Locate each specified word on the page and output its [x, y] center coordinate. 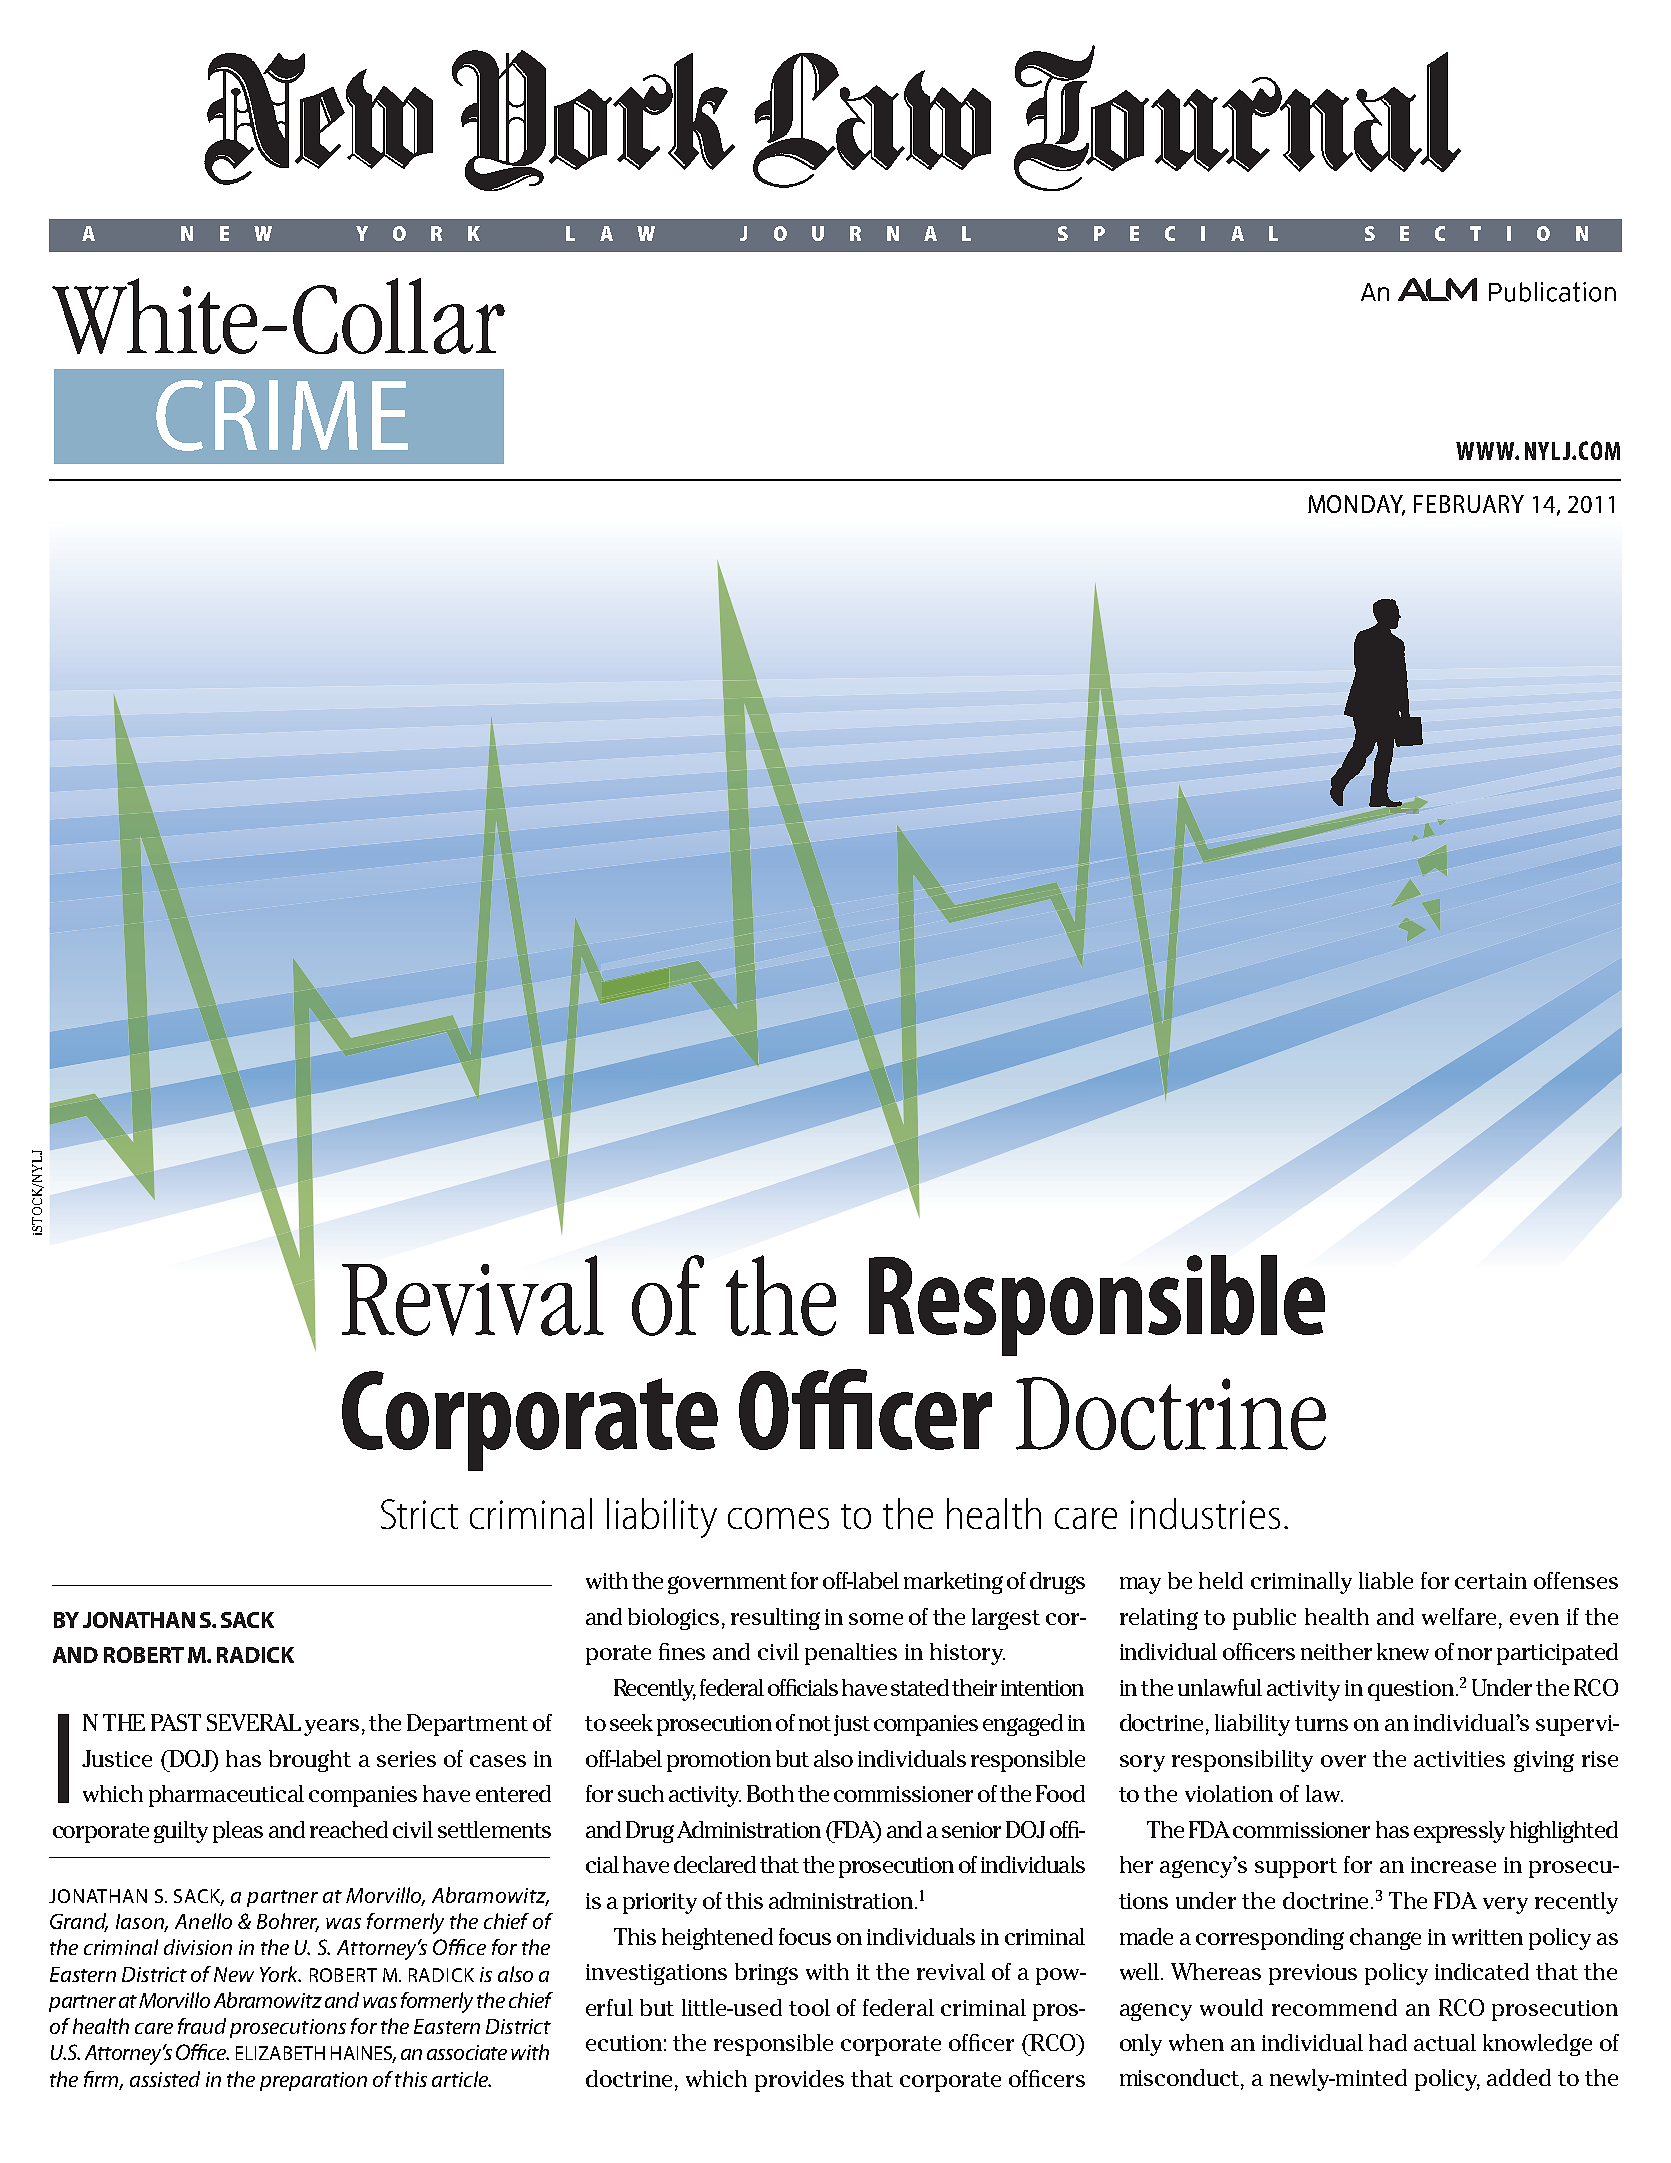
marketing [953, 1583]
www [1486, 451]
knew [1403, 1651]
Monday [1356, 505]
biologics [673, 1619]
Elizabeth [280, 2053]
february [1469, 504]
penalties [851, 1654]
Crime [282, 415]
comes [778, 1518]
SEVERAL [254, 1722]
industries [1205, 1513]
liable [1386, 1580]
